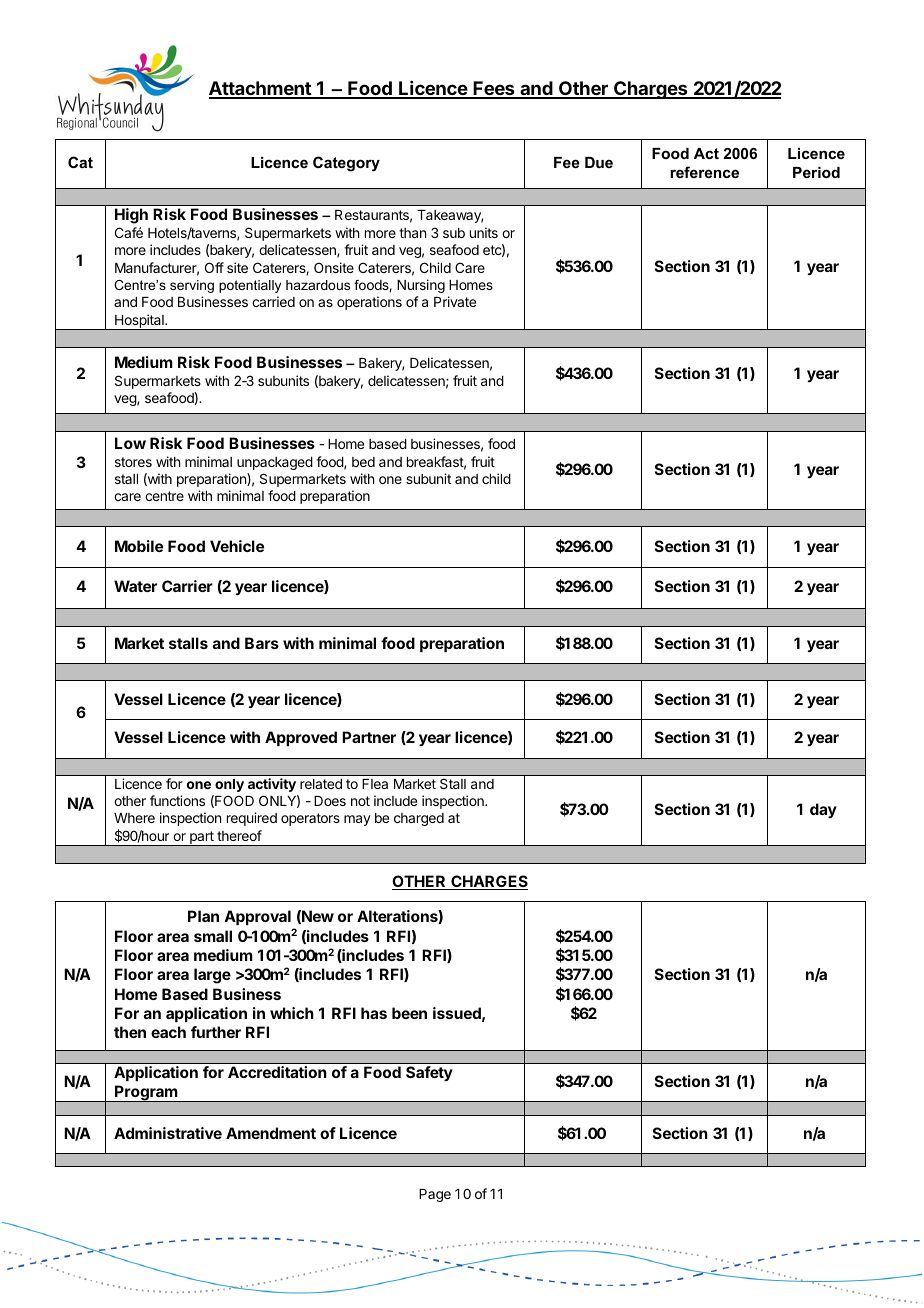  I want to click on reference, so click(704, 172).
